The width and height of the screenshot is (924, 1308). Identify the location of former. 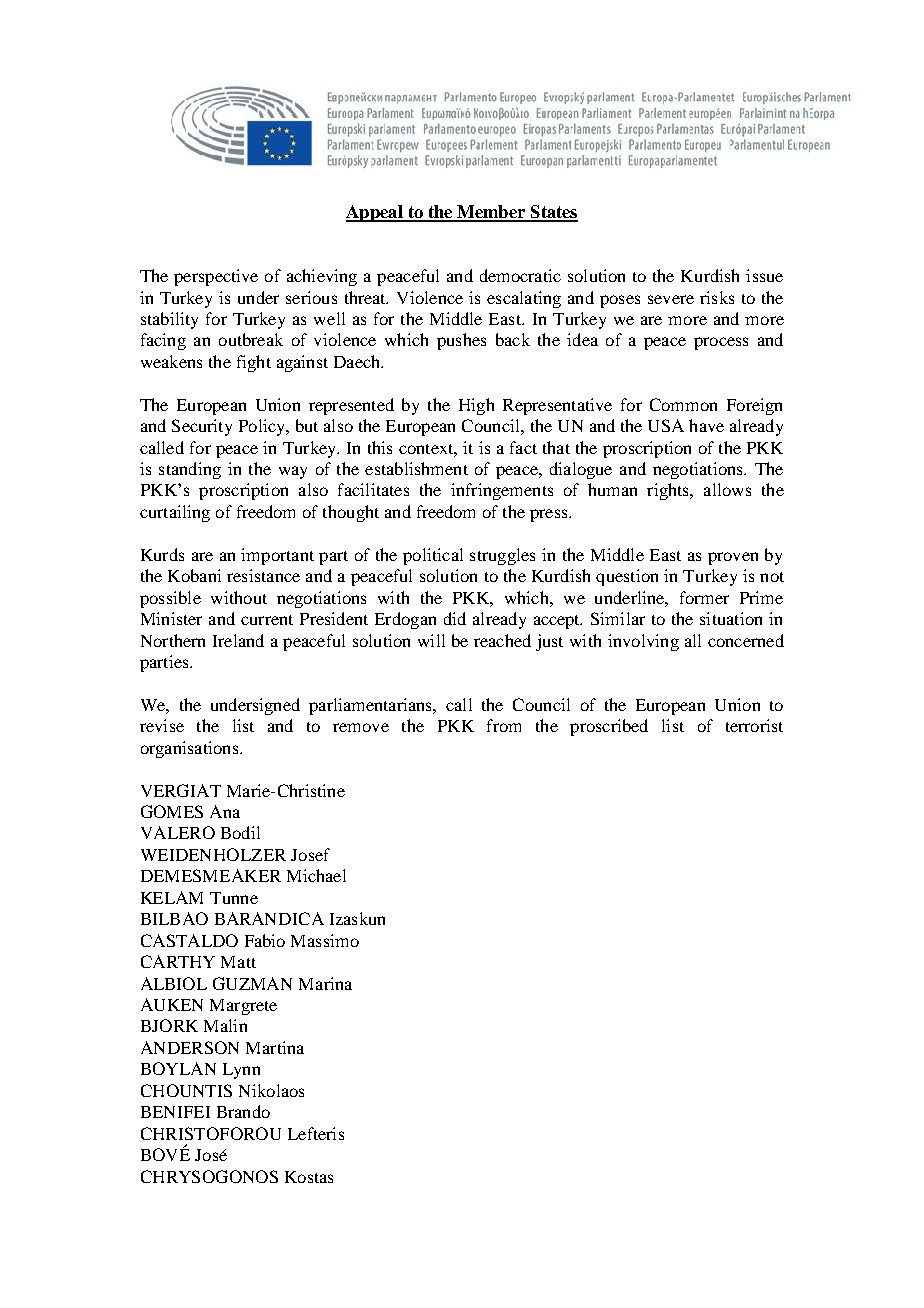
(704, 597).
